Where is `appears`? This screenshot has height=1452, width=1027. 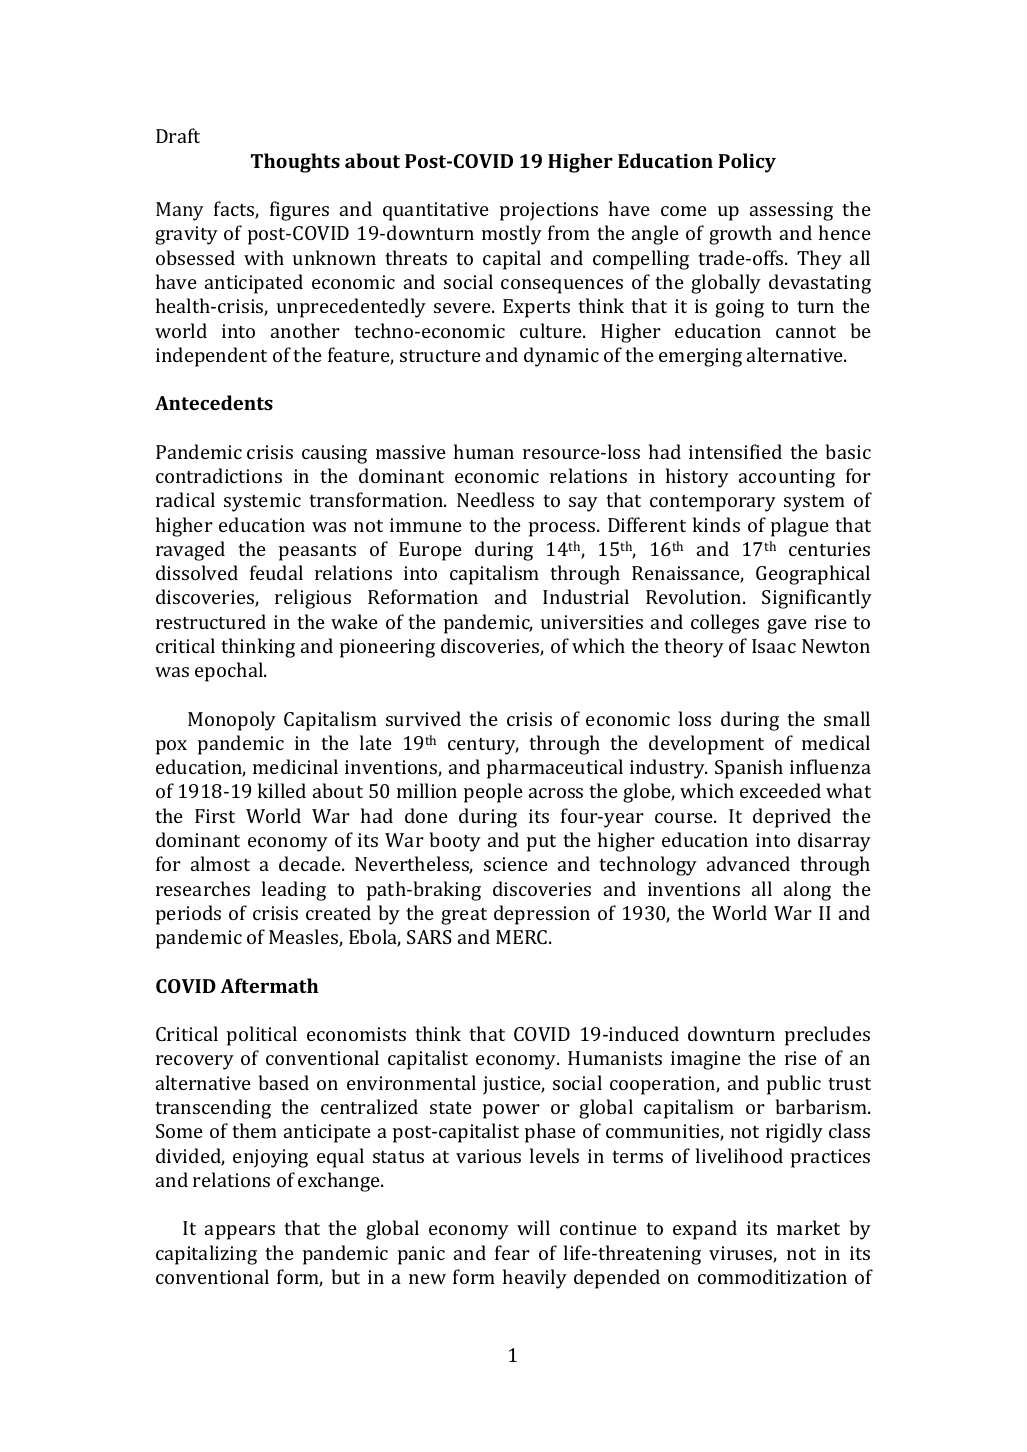
appears is located at coordinates (240, 1232).
